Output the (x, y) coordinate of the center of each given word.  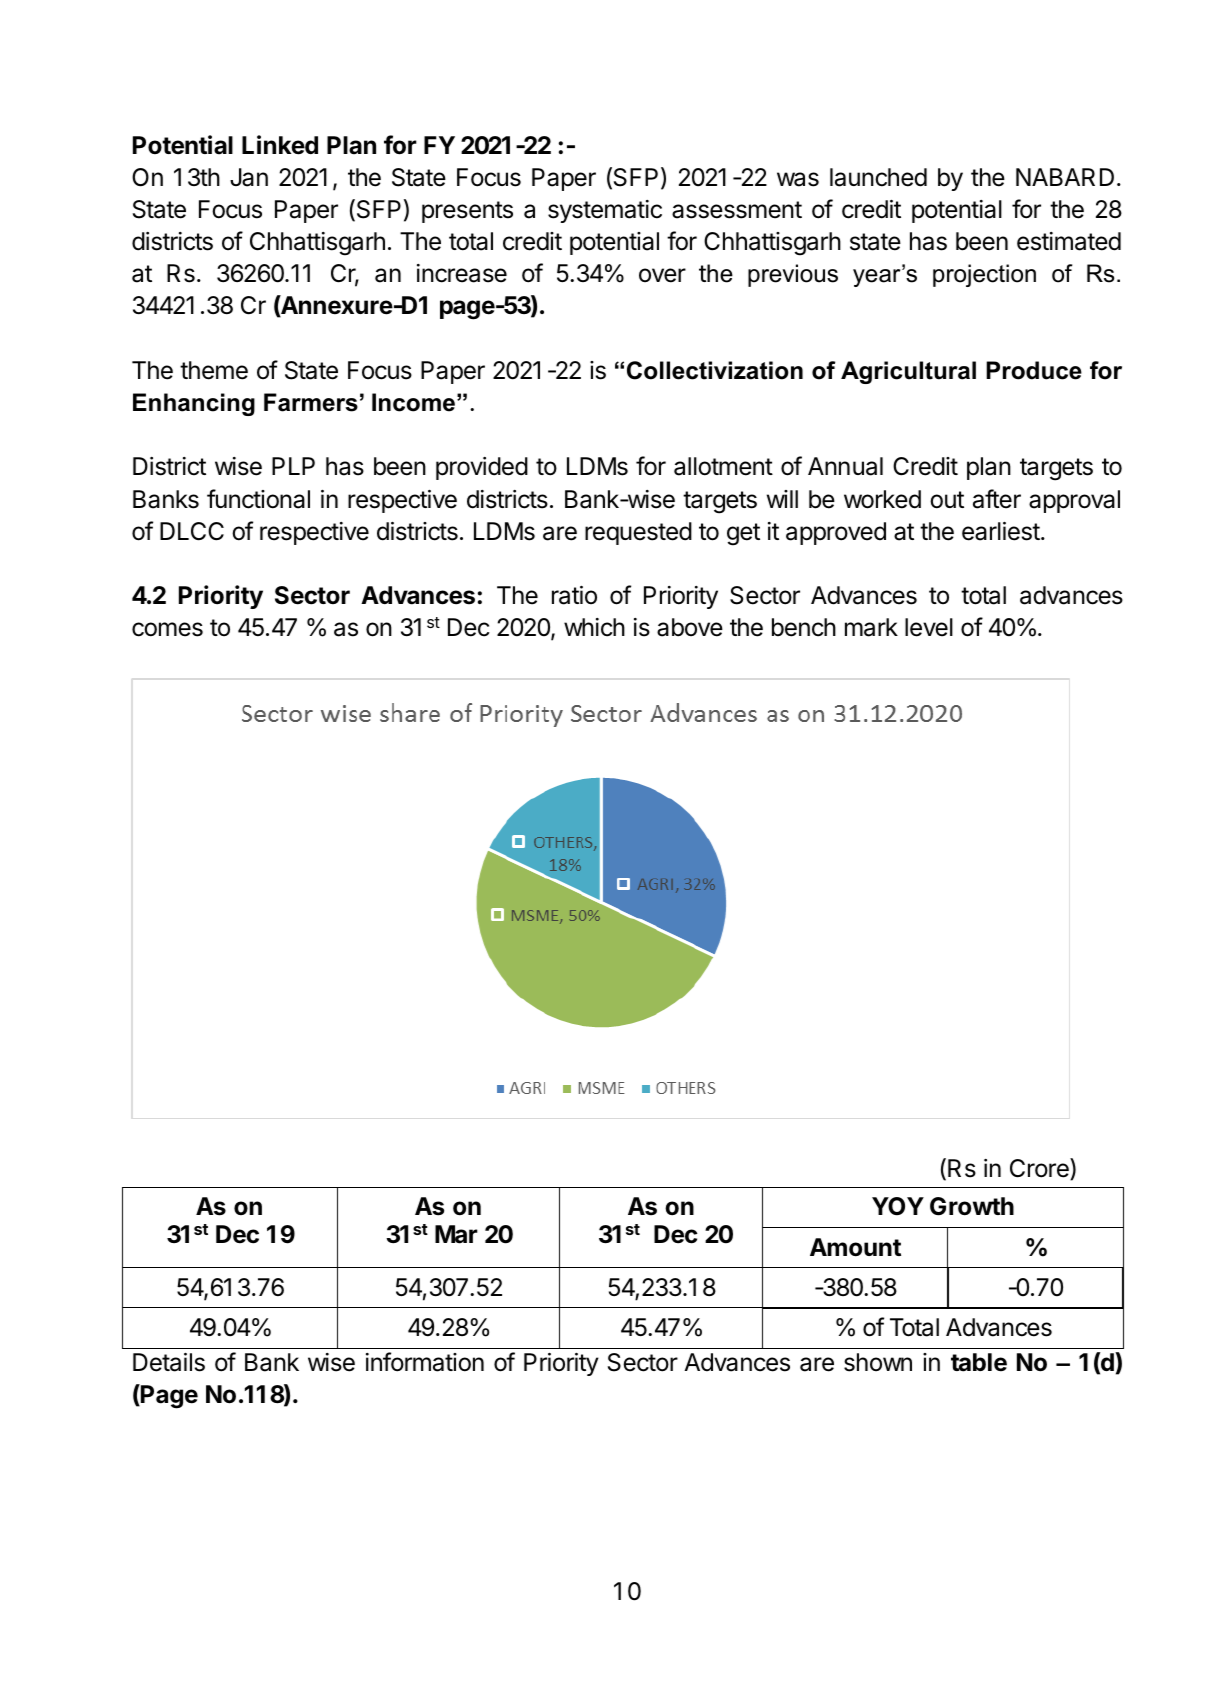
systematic (605, 211)
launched (878, 177)
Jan (249, 177)
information (425, 1362)
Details (169, 1362)
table (979, 1362)
